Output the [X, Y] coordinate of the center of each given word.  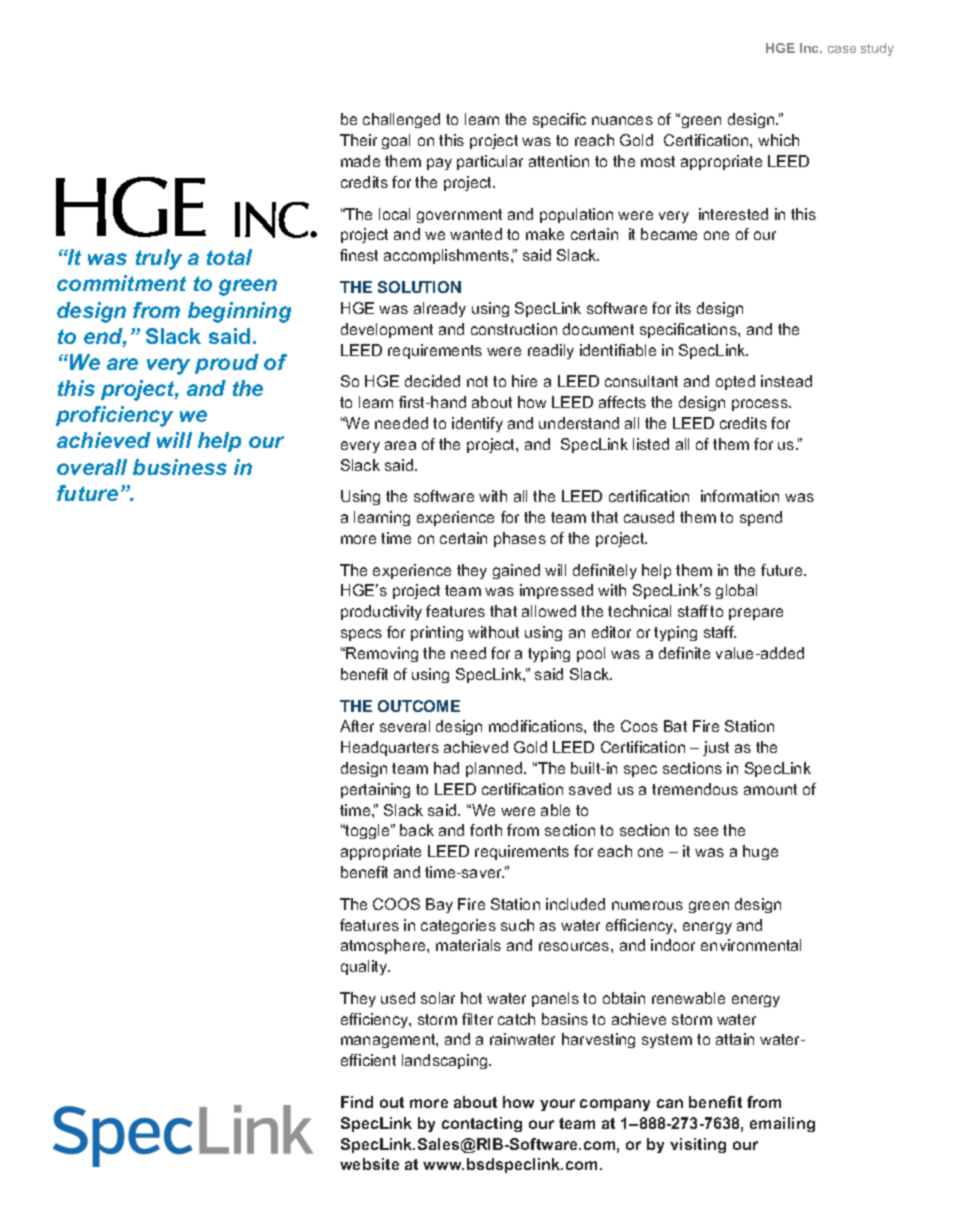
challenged [401, 120]
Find [357, 1102]
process [761, 405]
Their [358, 140]
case [842, 49]
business [180, 467]
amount [770, 789]
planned [495, 769]
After [357, 726]
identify [477, 424]
